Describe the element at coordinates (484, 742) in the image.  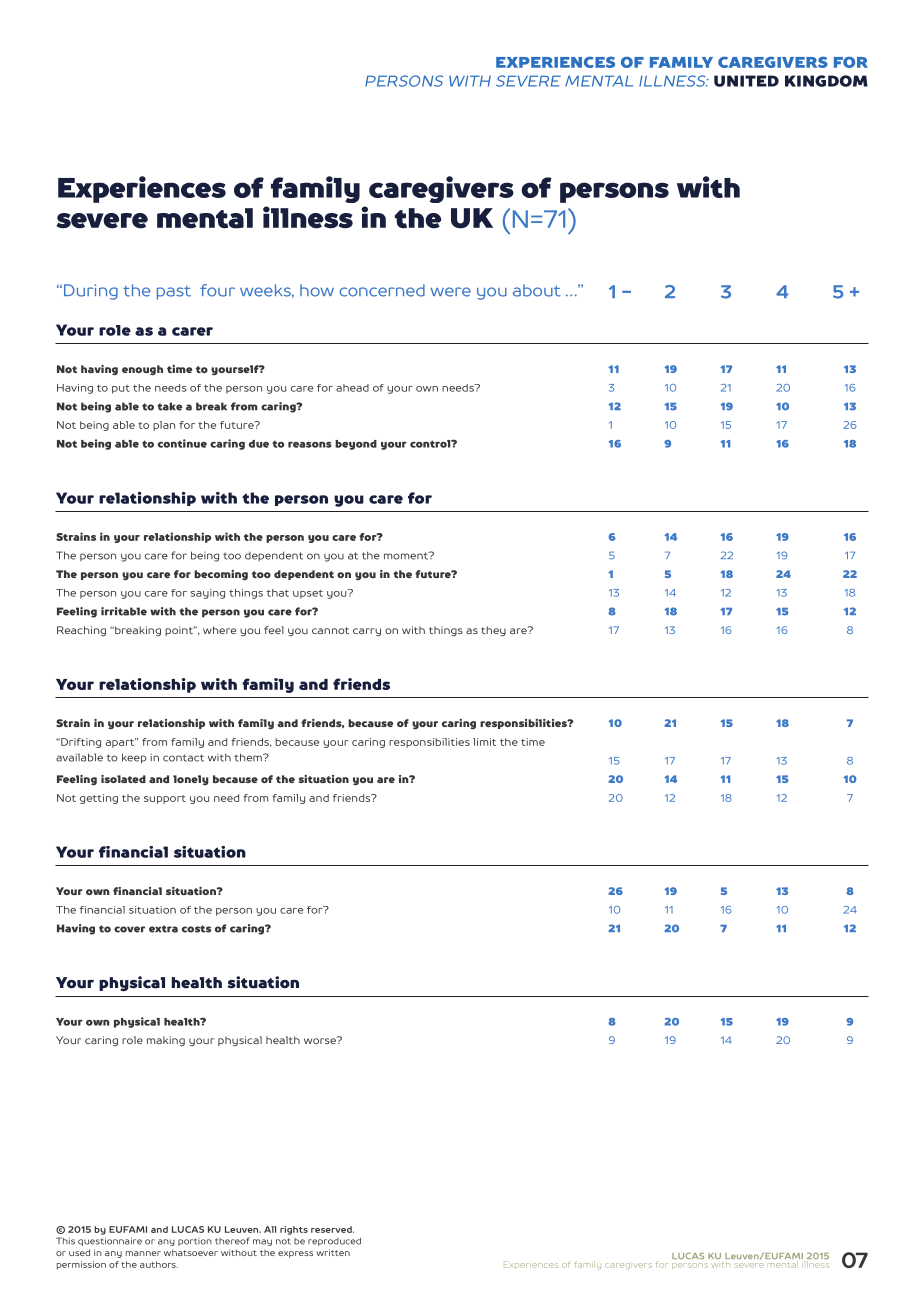
I see `limit` at that location.
